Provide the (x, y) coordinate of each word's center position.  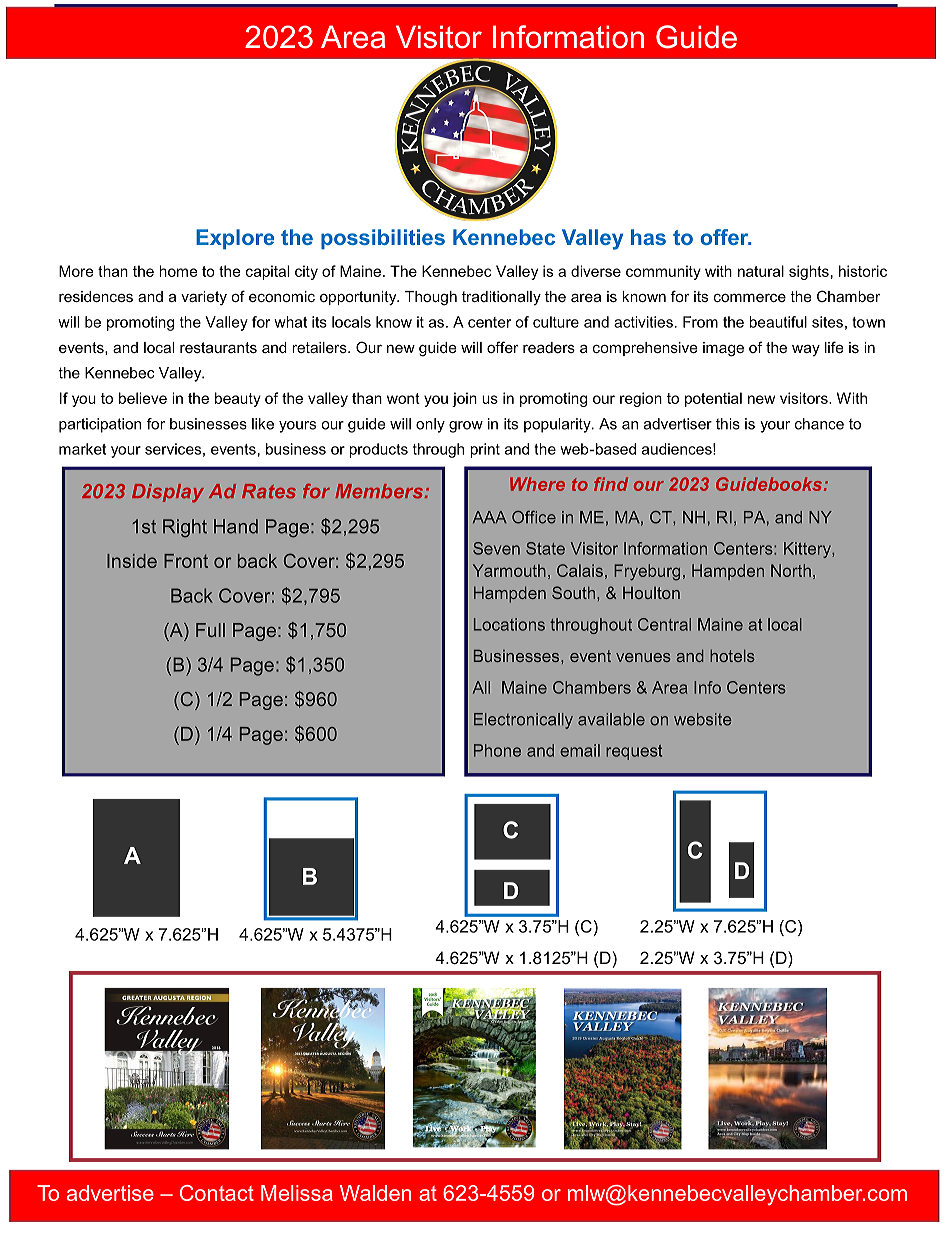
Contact (217, 1193)
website (703, 719)
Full (210, 630)
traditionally (501, 298)
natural (761, 271)
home (178, 271)
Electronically (523, 721)
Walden (375, 1193)
